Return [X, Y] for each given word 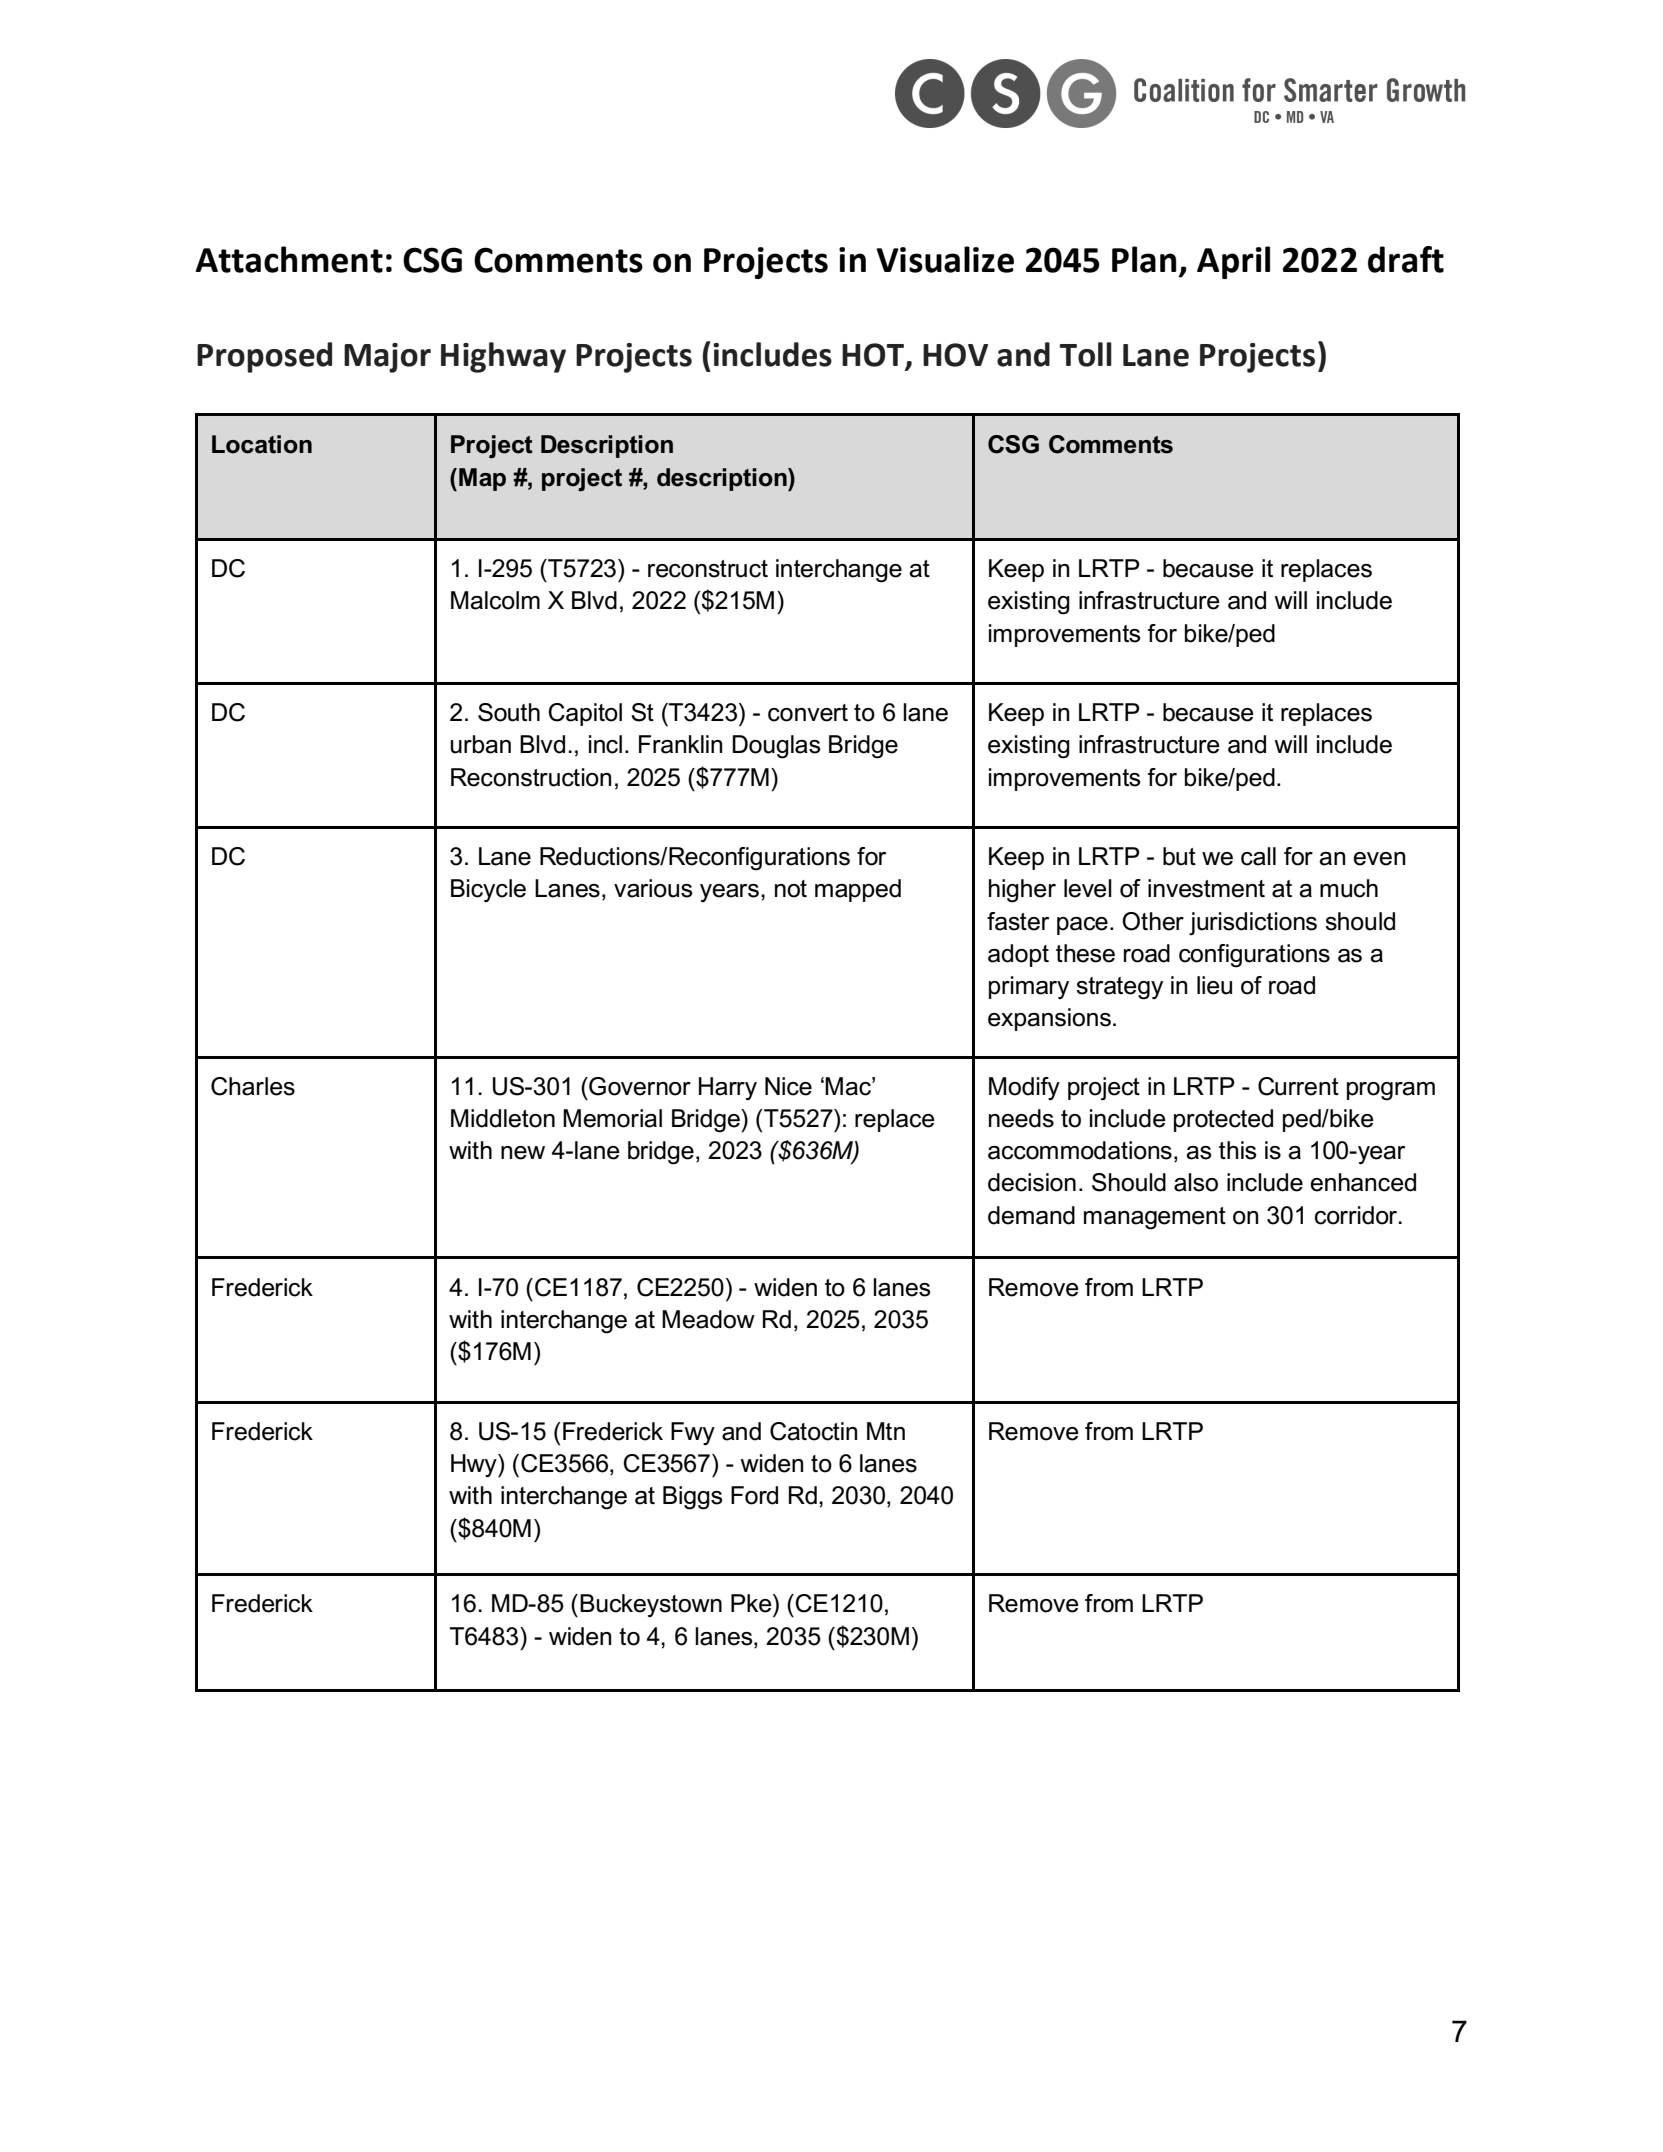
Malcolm [495, 600]
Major [387, 358]
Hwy [475, 1466]
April [1233, 262]
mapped [858, 890]
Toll [1086, 354]
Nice [788, 1086]
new [523, 1153]
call [1258, 856]
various [653, 888]
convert [808, 713]
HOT [874, 356]
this [1237, 1150]
